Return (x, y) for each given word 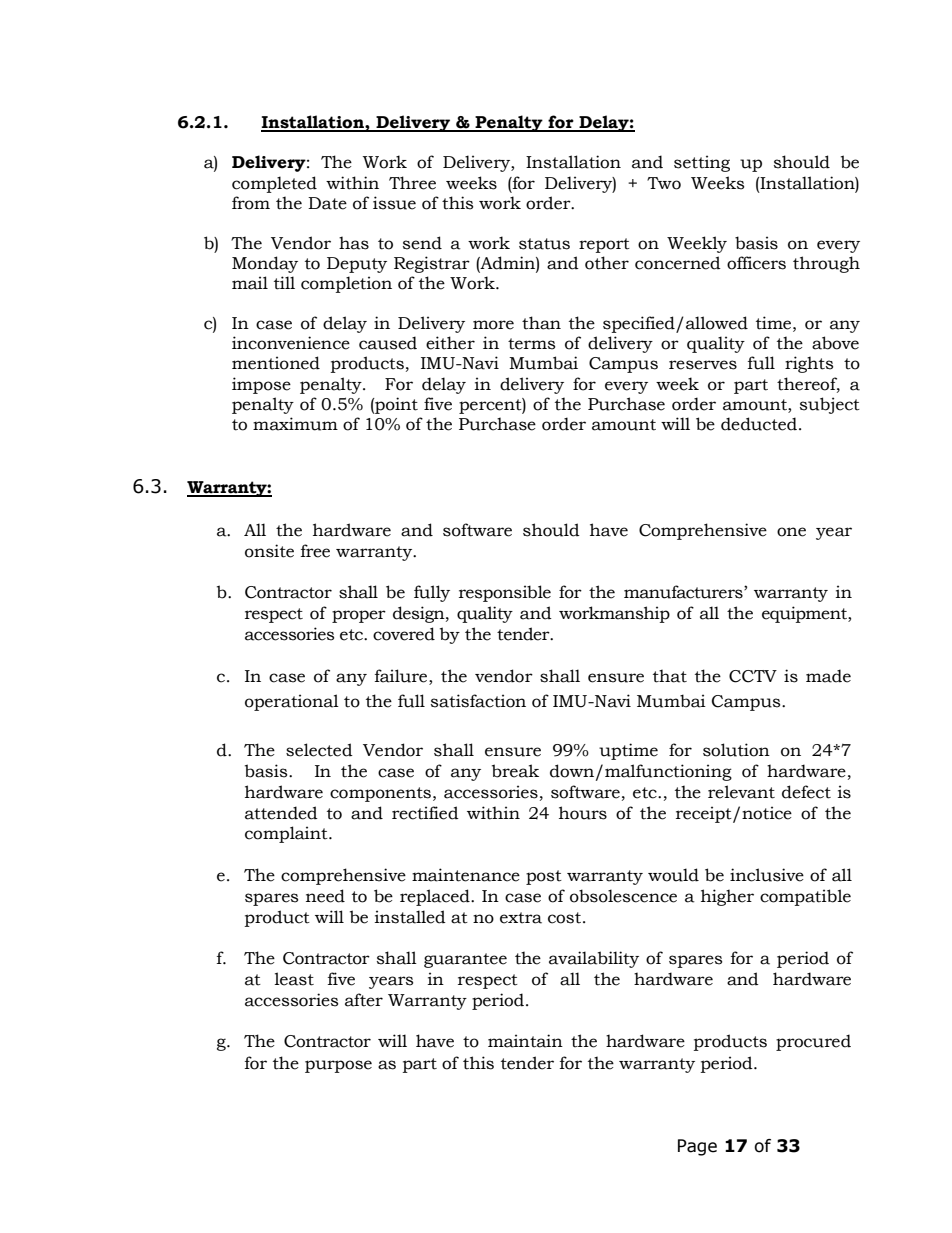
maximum (295, 424)
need (325, 896)
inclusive (767, 875)
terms (531, 344)
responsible (505, 593)
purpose (338, 1066)
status (544, 244)
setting (702, 163)
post (544, 877)
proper (359, 616)
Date (327, 203)
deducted (759, 424)
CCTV (753, 676)
